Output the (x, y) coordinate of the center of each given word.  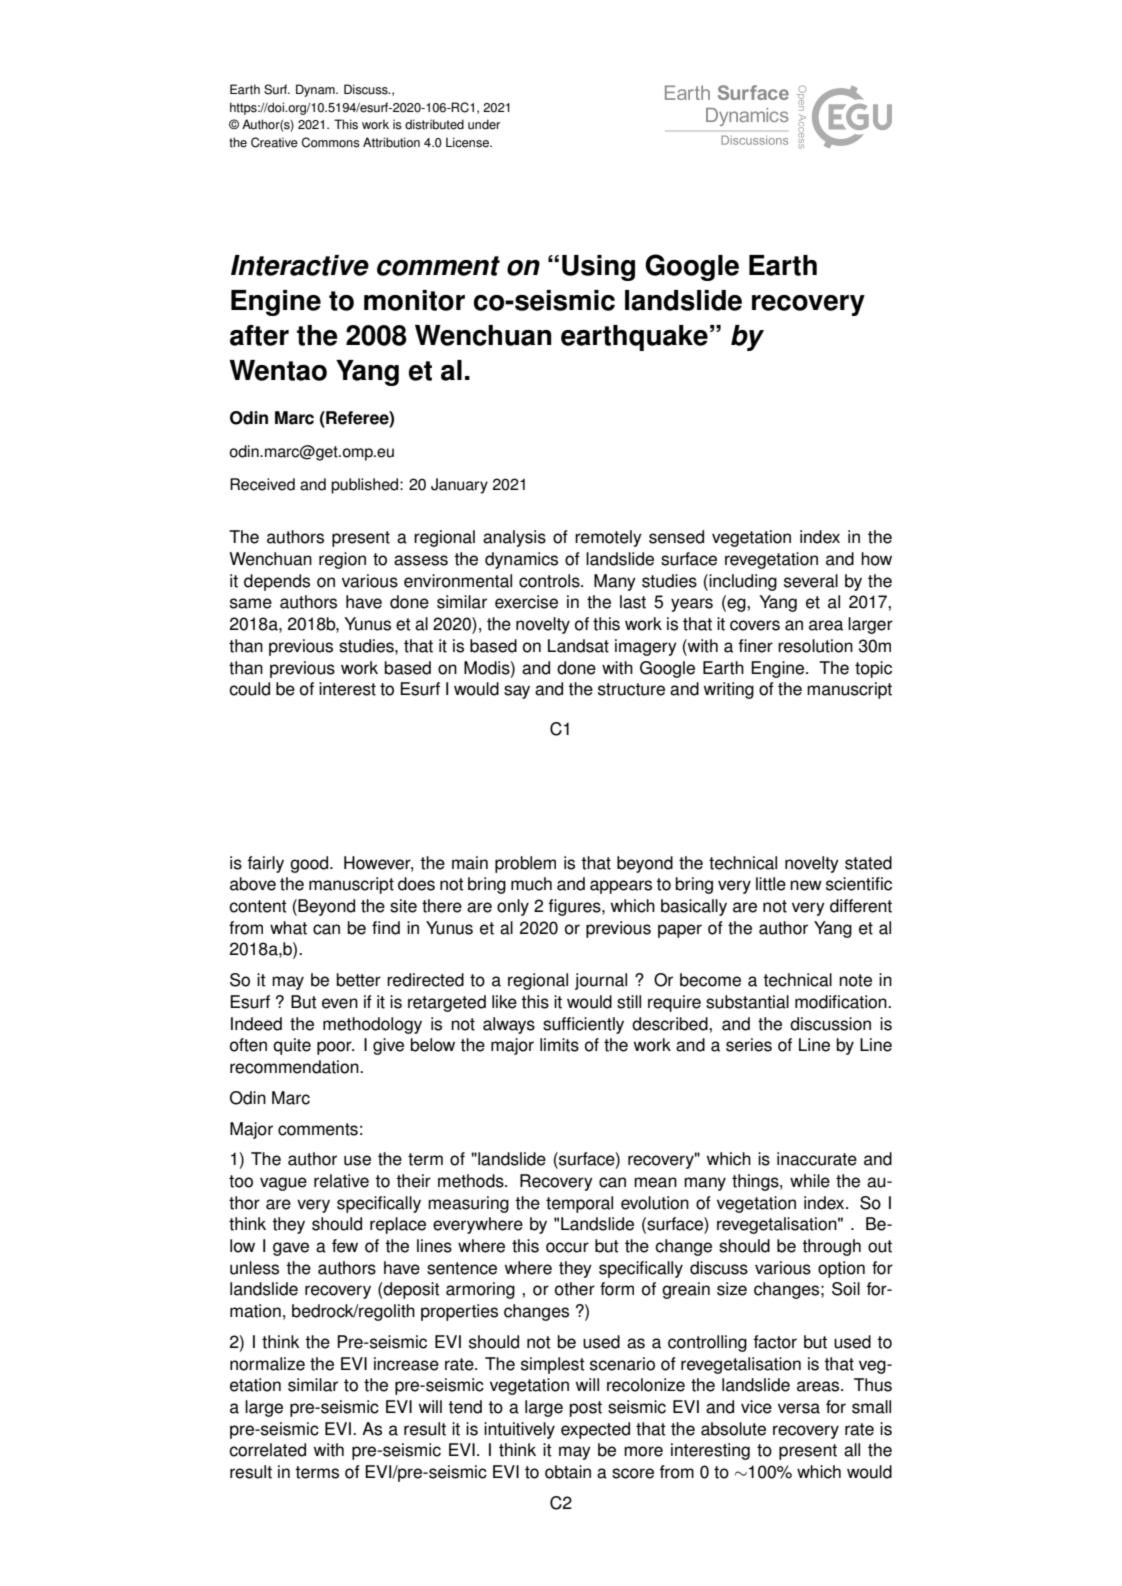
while (810, 1181)
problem (525, 864)
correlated (267, 1450)
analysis (514, 538)
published (366, 486)
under (484, 124)
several (811, 581)
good (310, 864)
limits (559, 1045)
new (806, 885)
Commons (331, 142)
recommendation (295, 1067)
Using (598, 268)
